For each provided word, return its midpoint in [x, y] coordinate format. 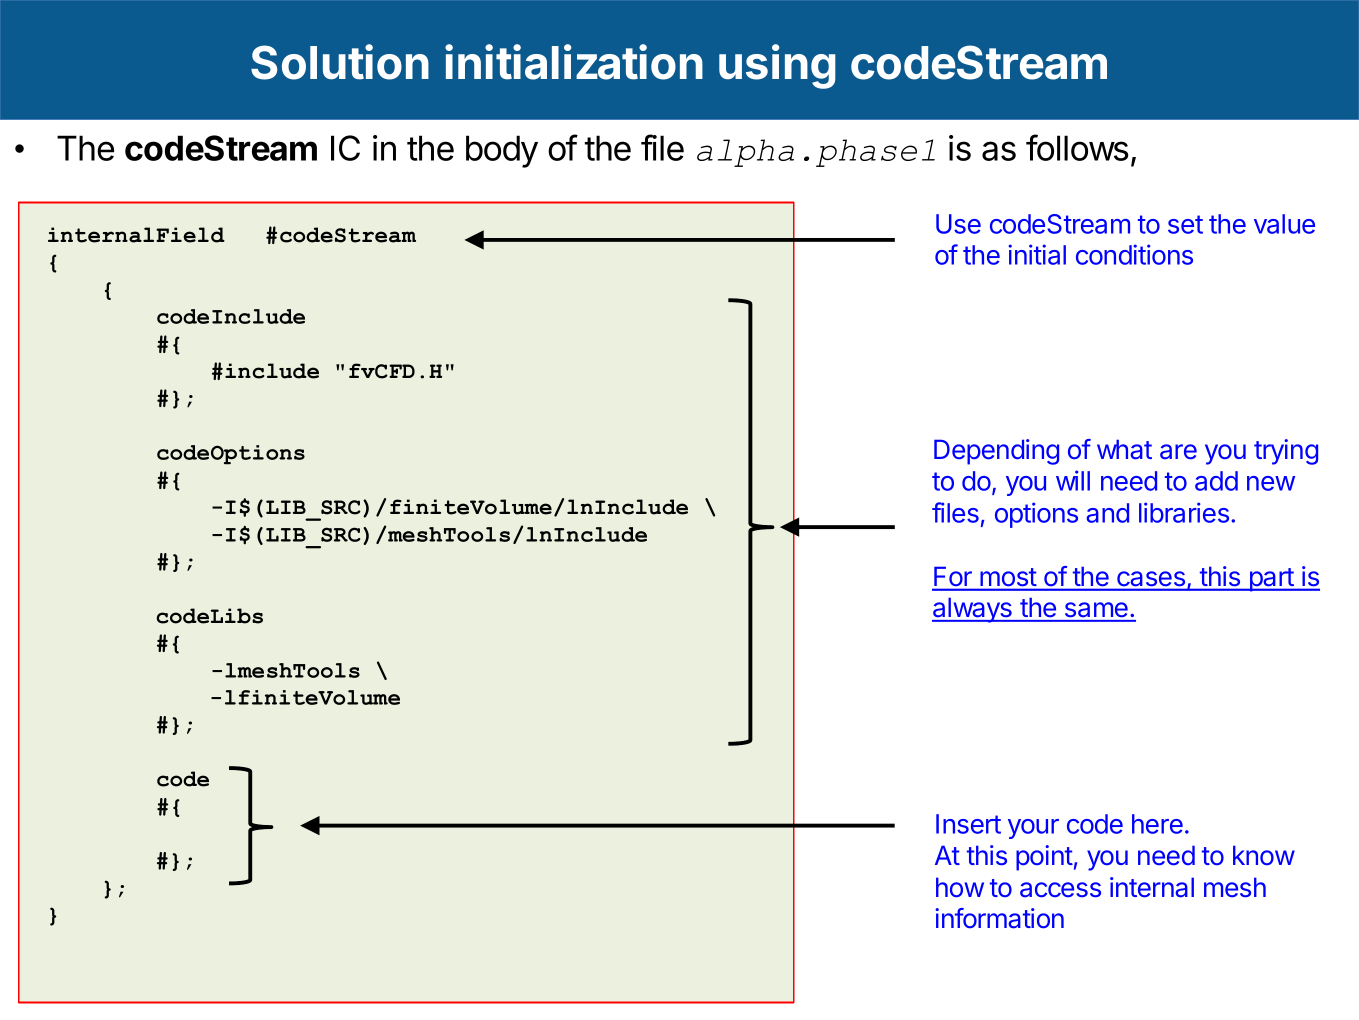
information [999, 918]
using [777, 66]
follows [1077, 147]
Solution [340, 62]
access [1060, 890]
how [960, 887]
